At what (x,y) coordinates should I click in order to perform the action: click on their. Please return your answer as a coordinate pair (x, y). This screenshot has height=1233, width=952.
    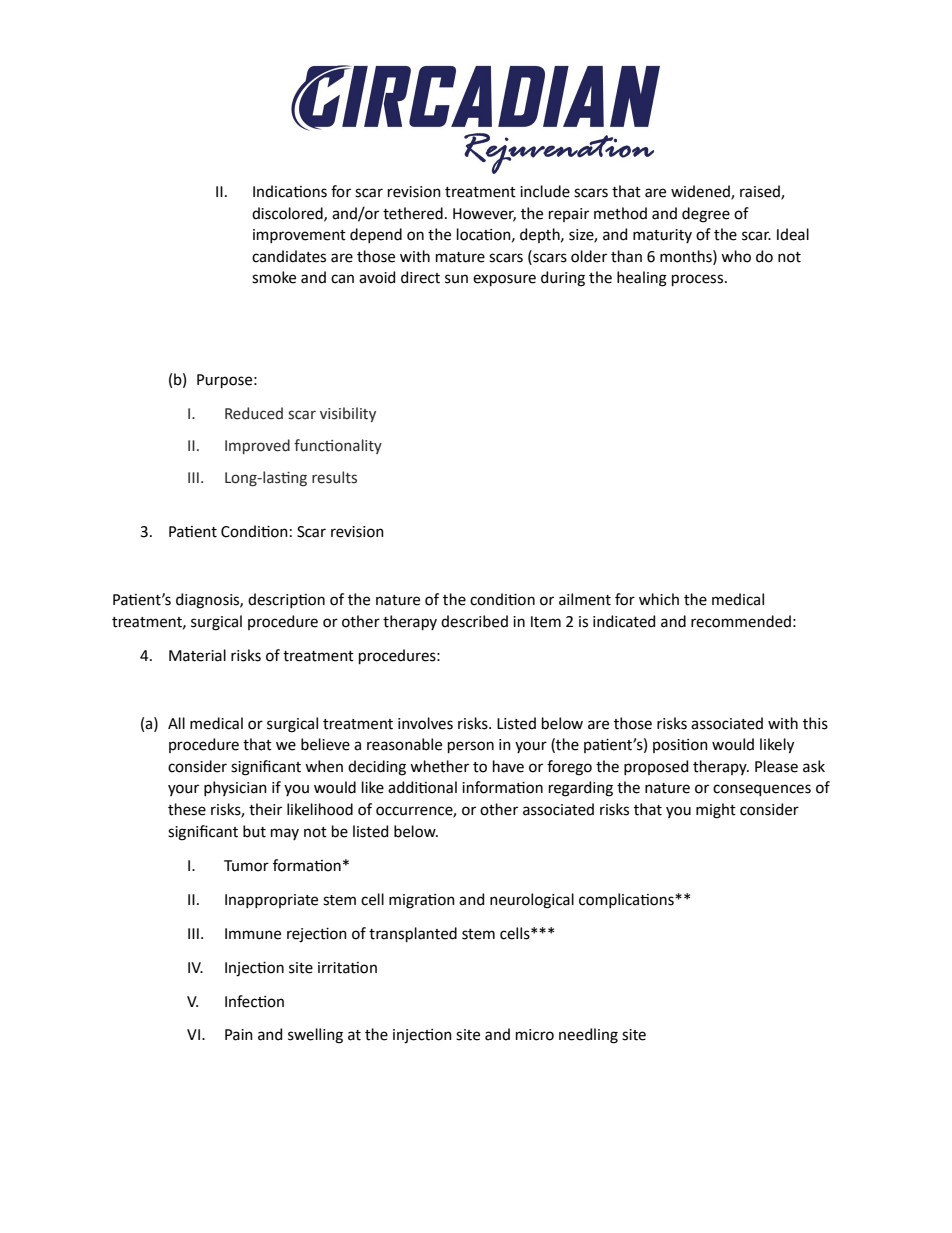
    Looking at the image, I should click on (265, 809).
